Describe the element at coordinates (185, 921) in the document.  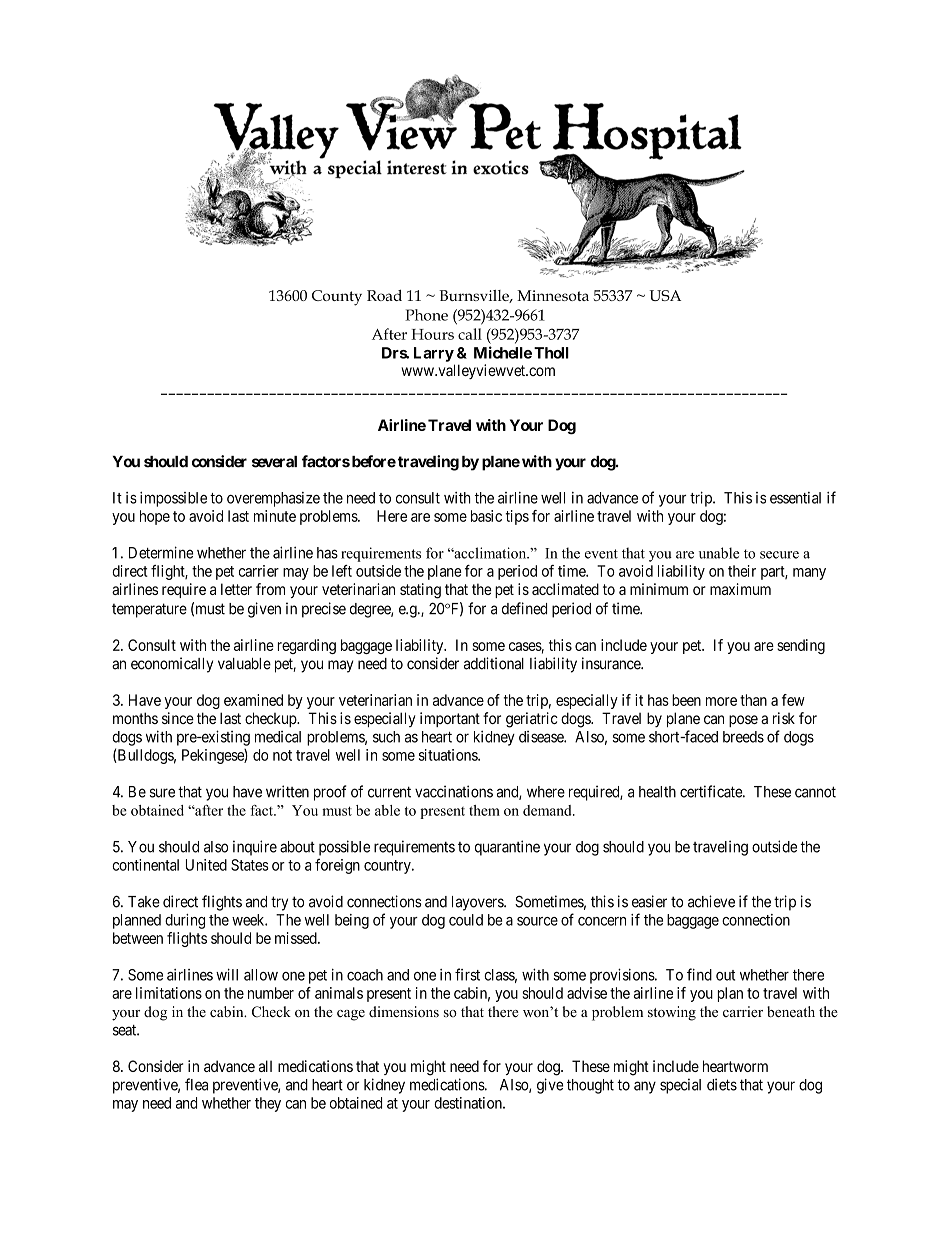
I see `during` at that location.
